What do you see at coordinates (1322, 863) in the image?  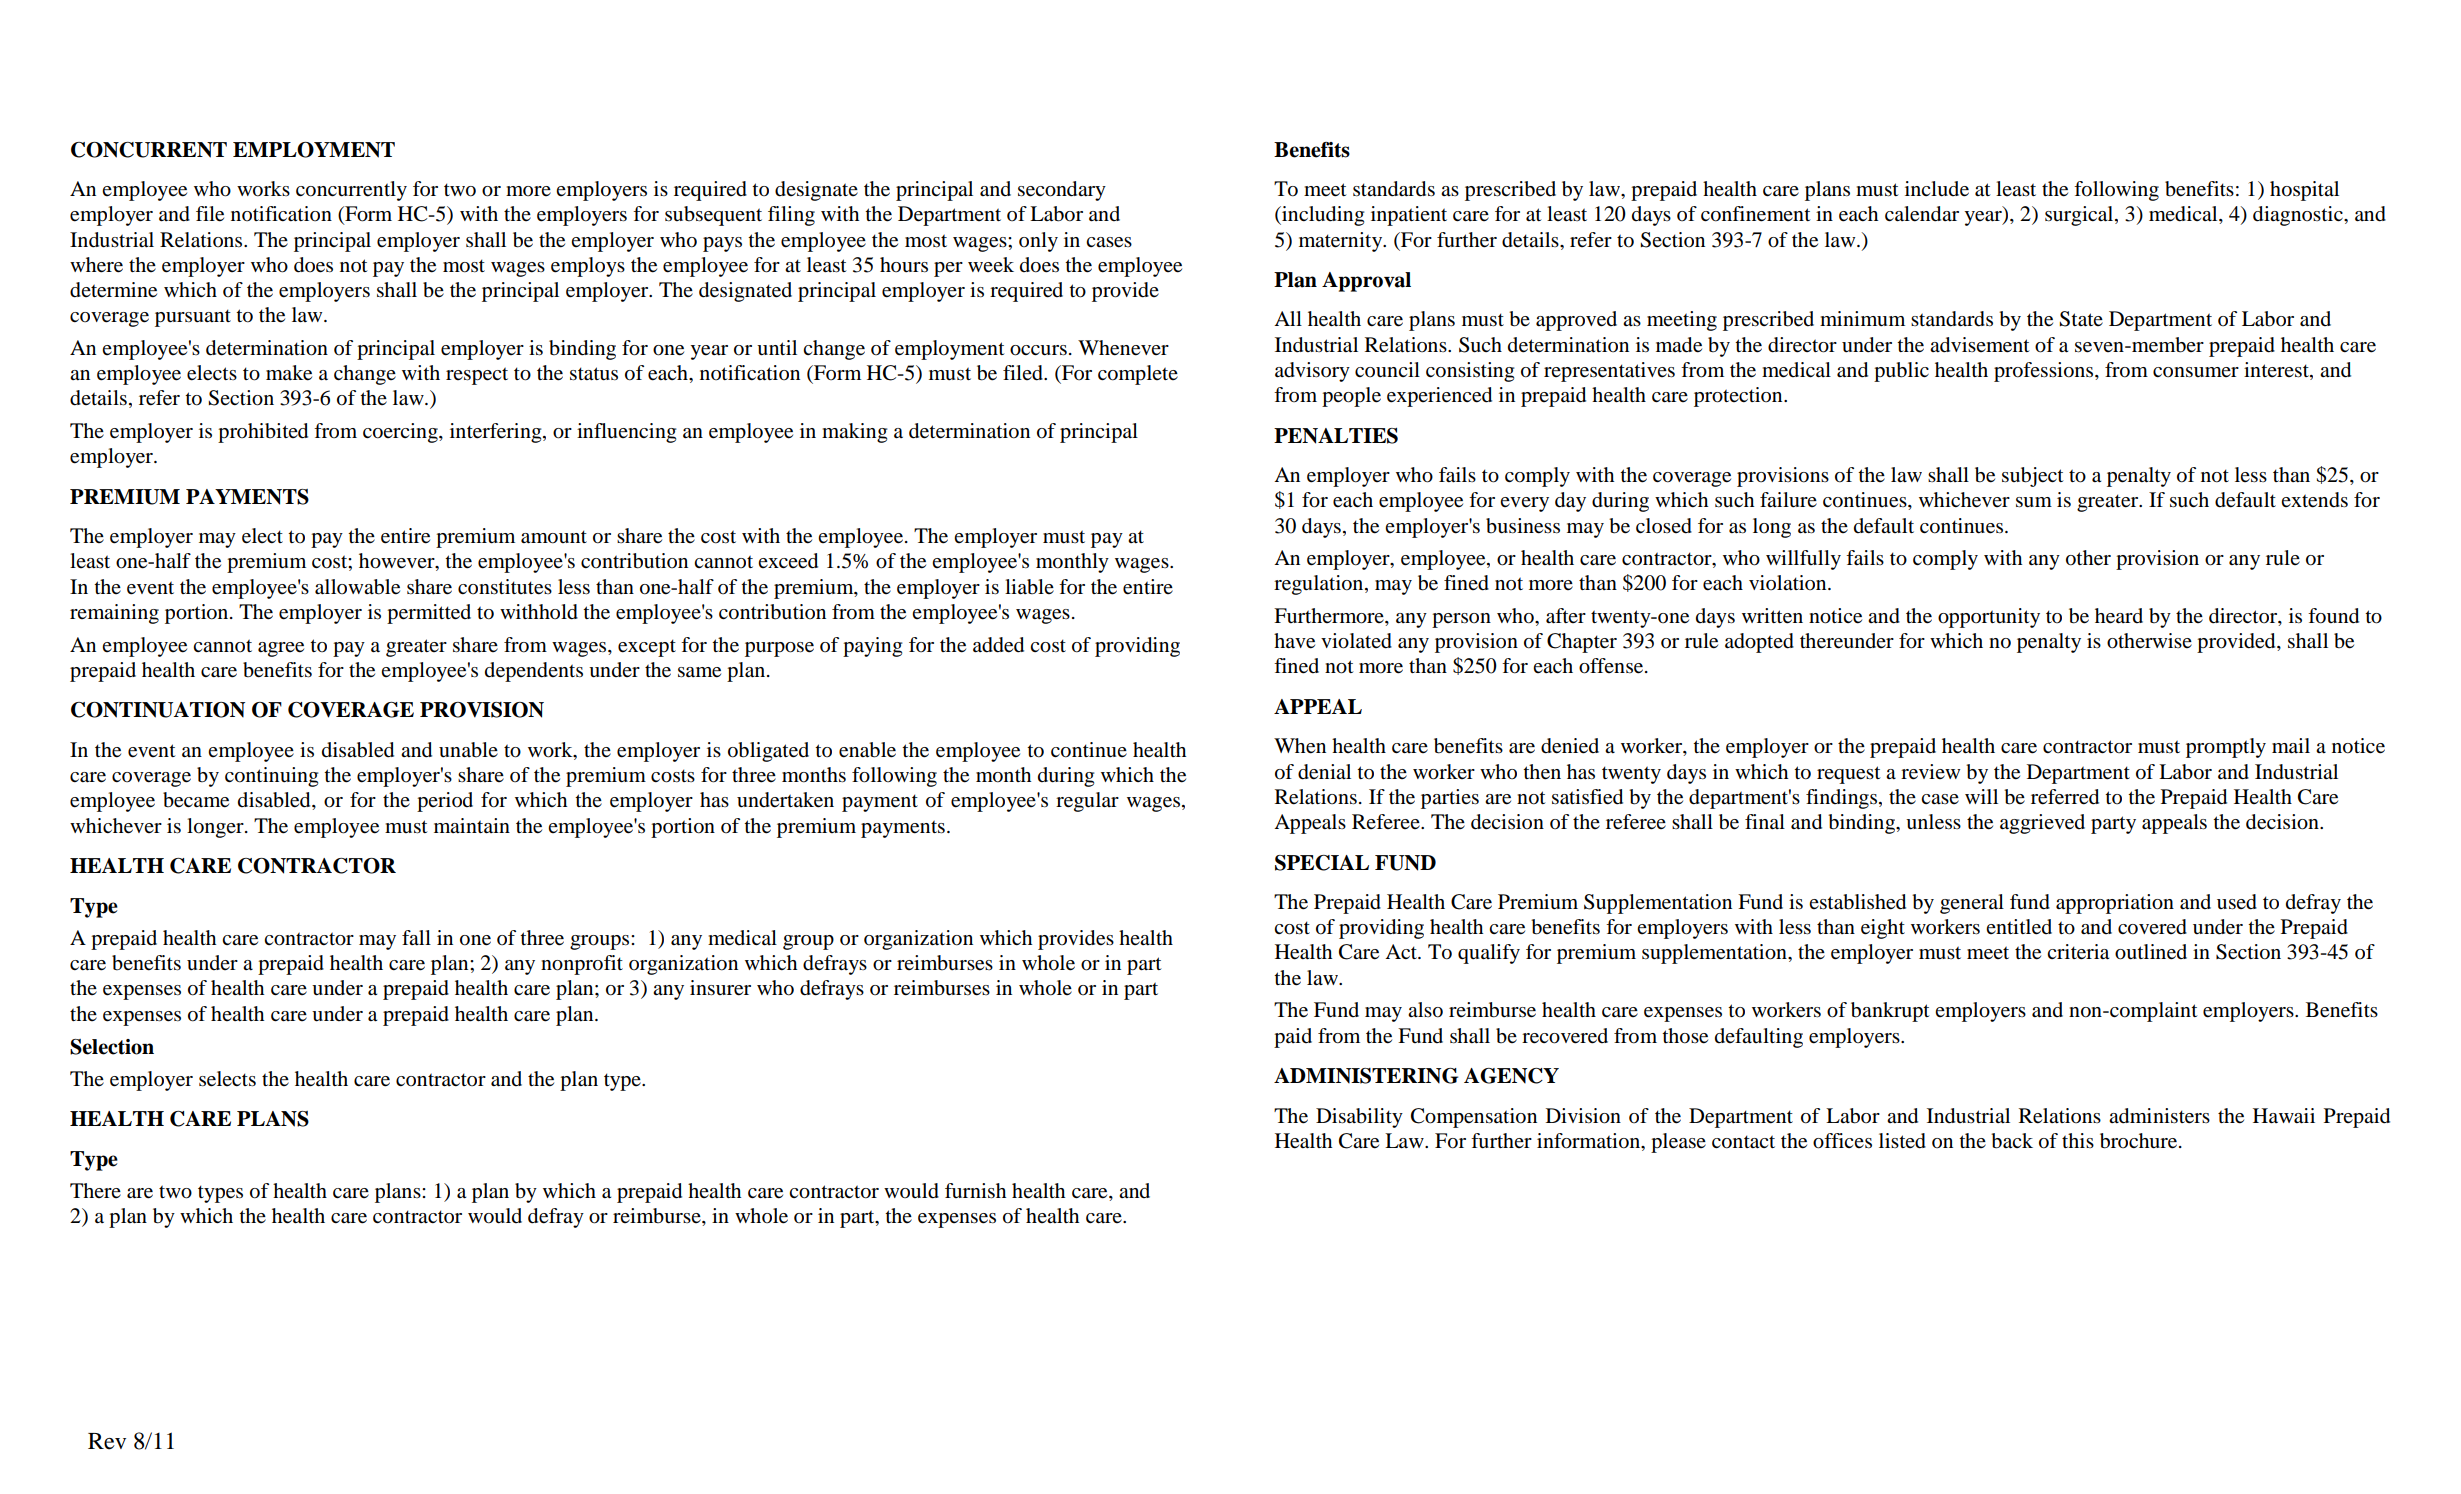 I see `SPECIAL` at bounding box center [1322, 863].
